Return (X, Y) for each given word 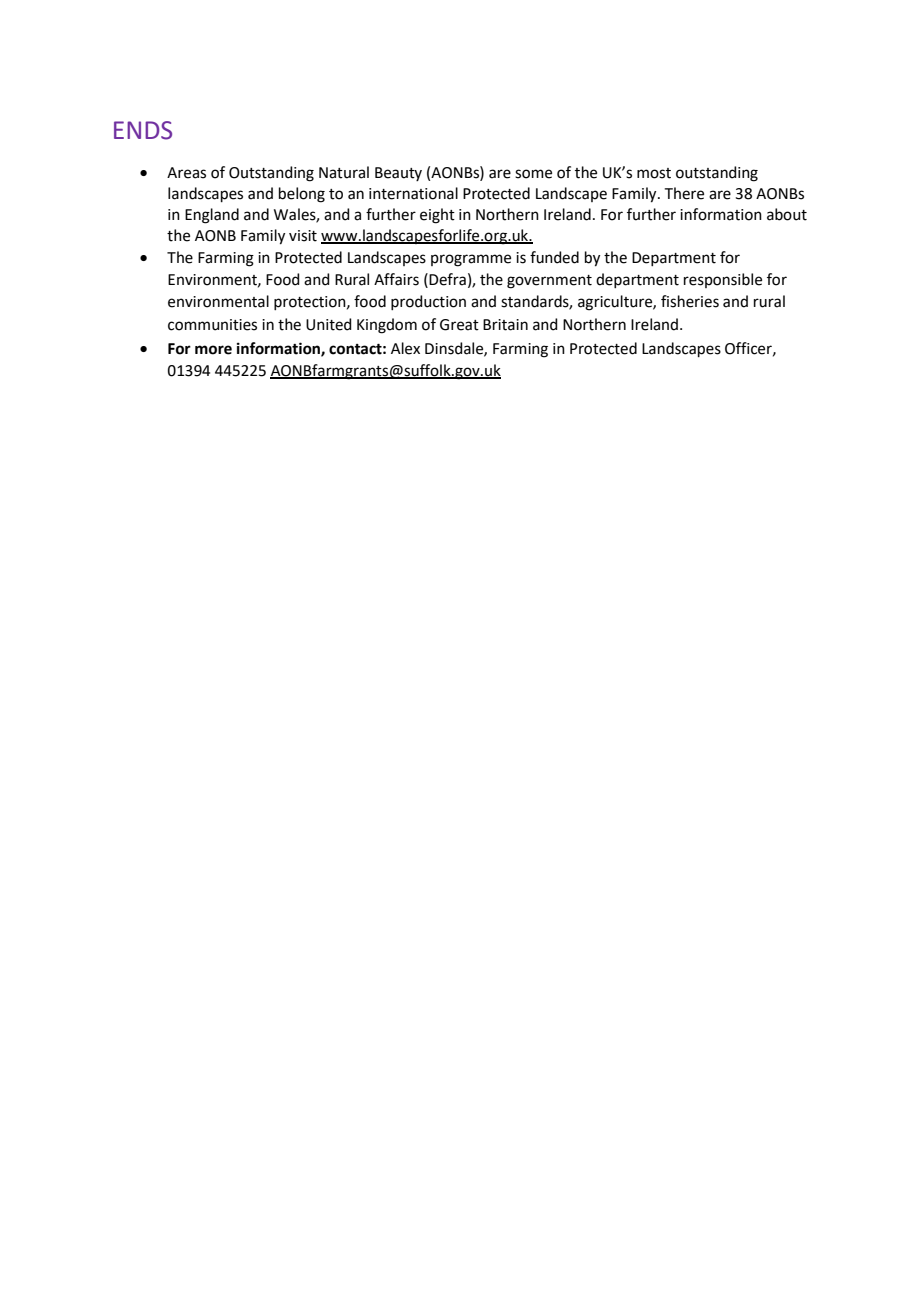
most (654, 173)
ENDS (143, 130)
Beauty (398, 174)
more (213, 350)
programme (471, 260)
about (787, 214)
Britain (505, 325)
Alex (405, 348)
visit (303, 236)
